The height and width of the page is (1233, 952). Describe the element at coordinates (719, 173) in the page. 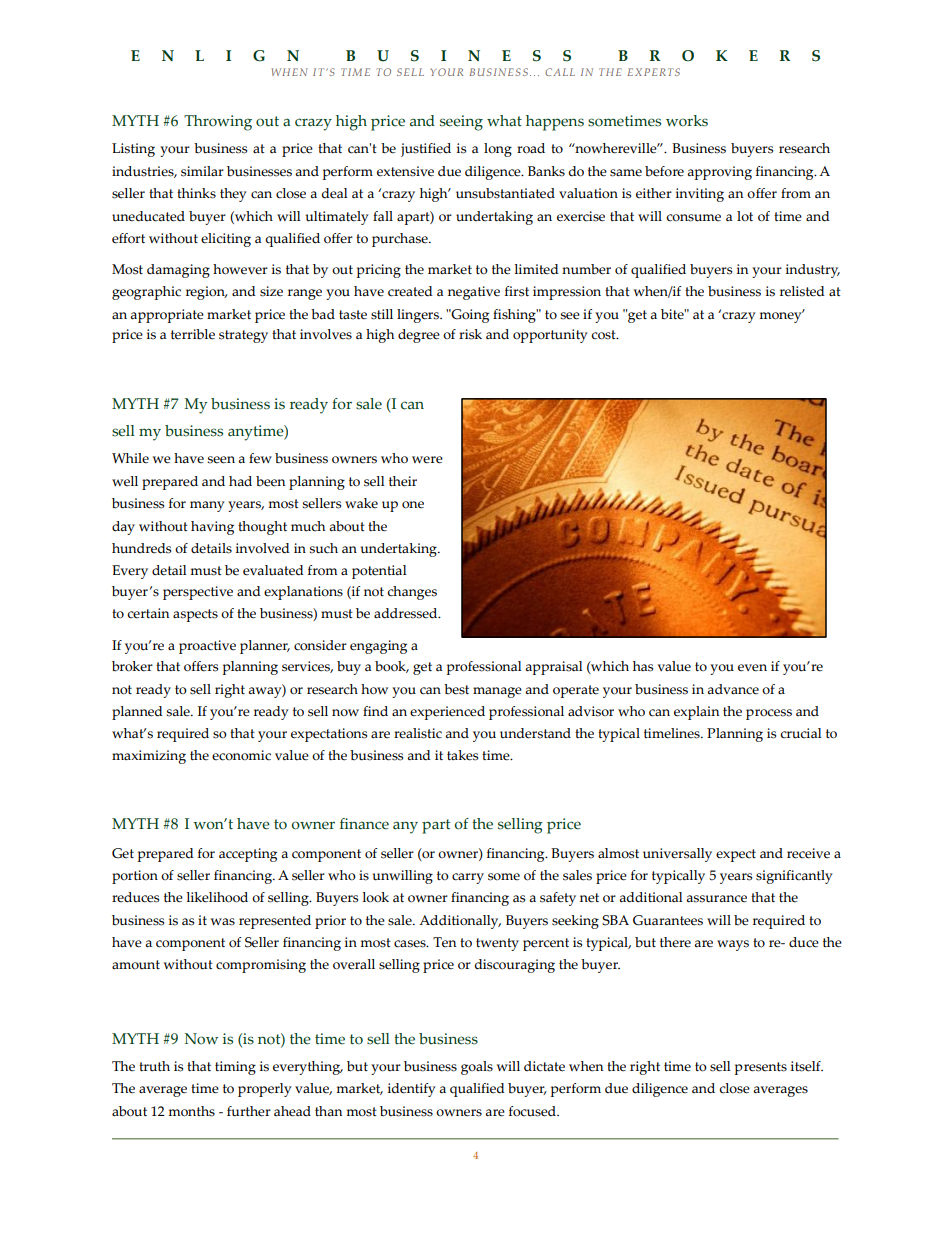

I see `approving` at that location.
